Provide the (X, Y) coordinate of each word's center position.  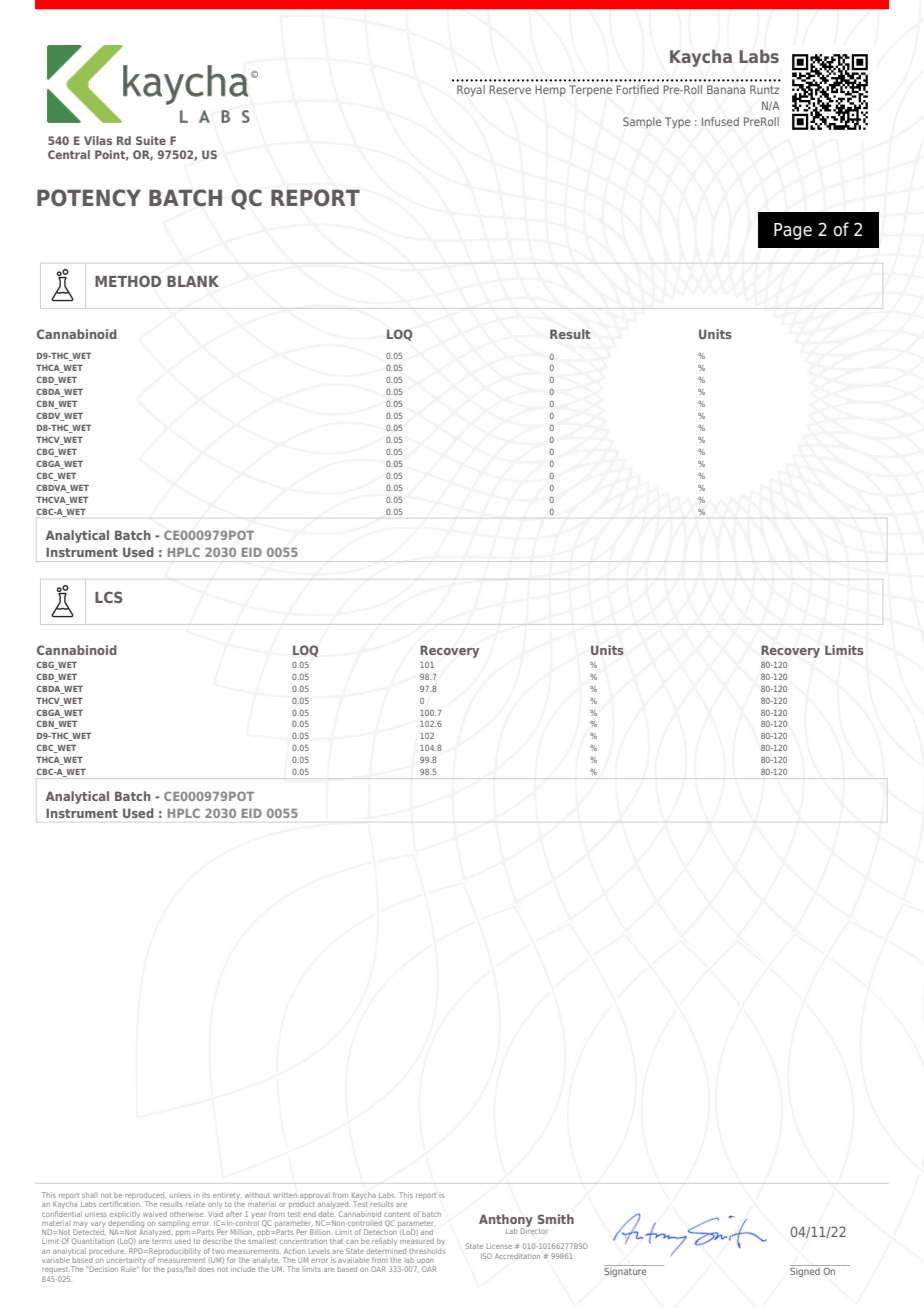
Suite (151, 140)
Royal (471, 91)
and (427, 1232)
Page (793, 231)
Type (678, 123)
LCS (109, 597)
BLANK (193, 281)
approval (316, 1197)
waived (155, 1214)
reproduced (145, 1197)
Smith (556, 1219)
